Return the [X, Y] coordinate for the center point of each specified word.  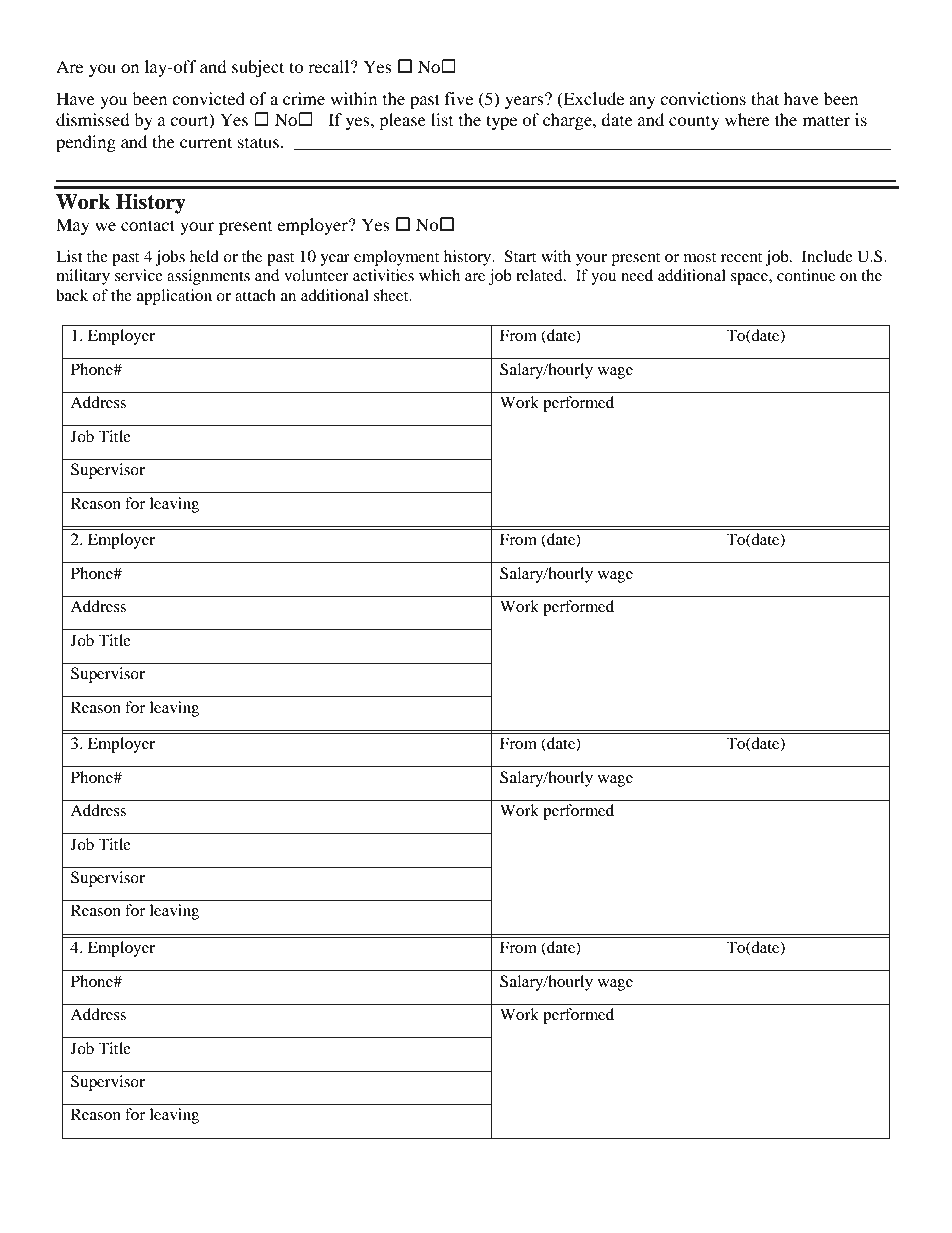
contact [148, 225]
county [694, 123]
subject [258, 68]
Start [520, 256]
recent [741, 257]
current [206, 142]
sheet [392, 295]
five [459, 98]
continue [806, 275]
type [501, 122]
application [174, 297]
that [765, 98]
